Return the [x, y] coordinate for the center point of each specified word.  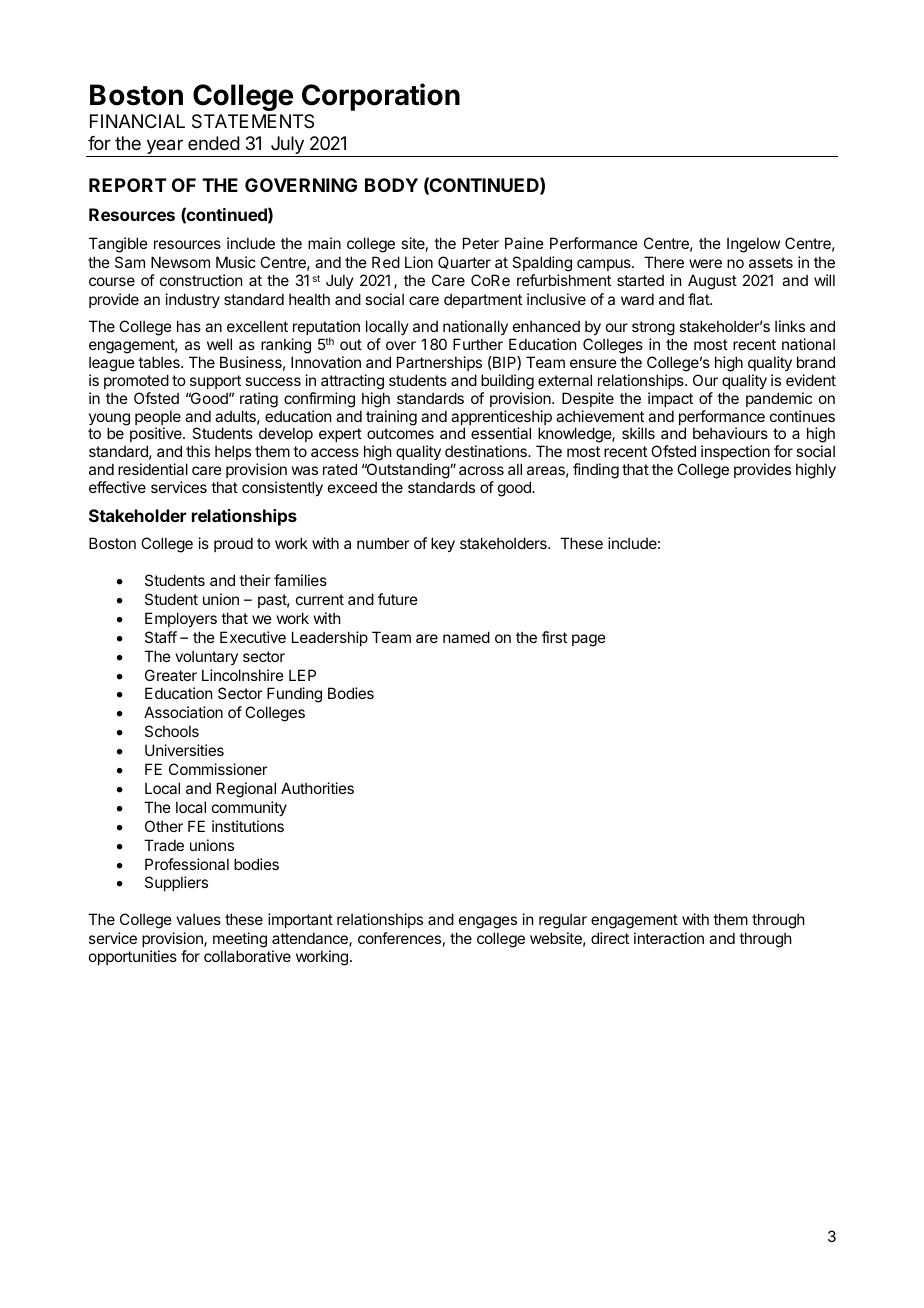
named [466, 637]
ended [214, 143]
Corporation [381, 97]
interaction [669, 938]
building [507, 382]
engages [488, 922]
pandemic [779, 399]
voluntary [206, 657]
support [215, 382]
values [198, 919]
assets [771, 262]
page [589, 640]
